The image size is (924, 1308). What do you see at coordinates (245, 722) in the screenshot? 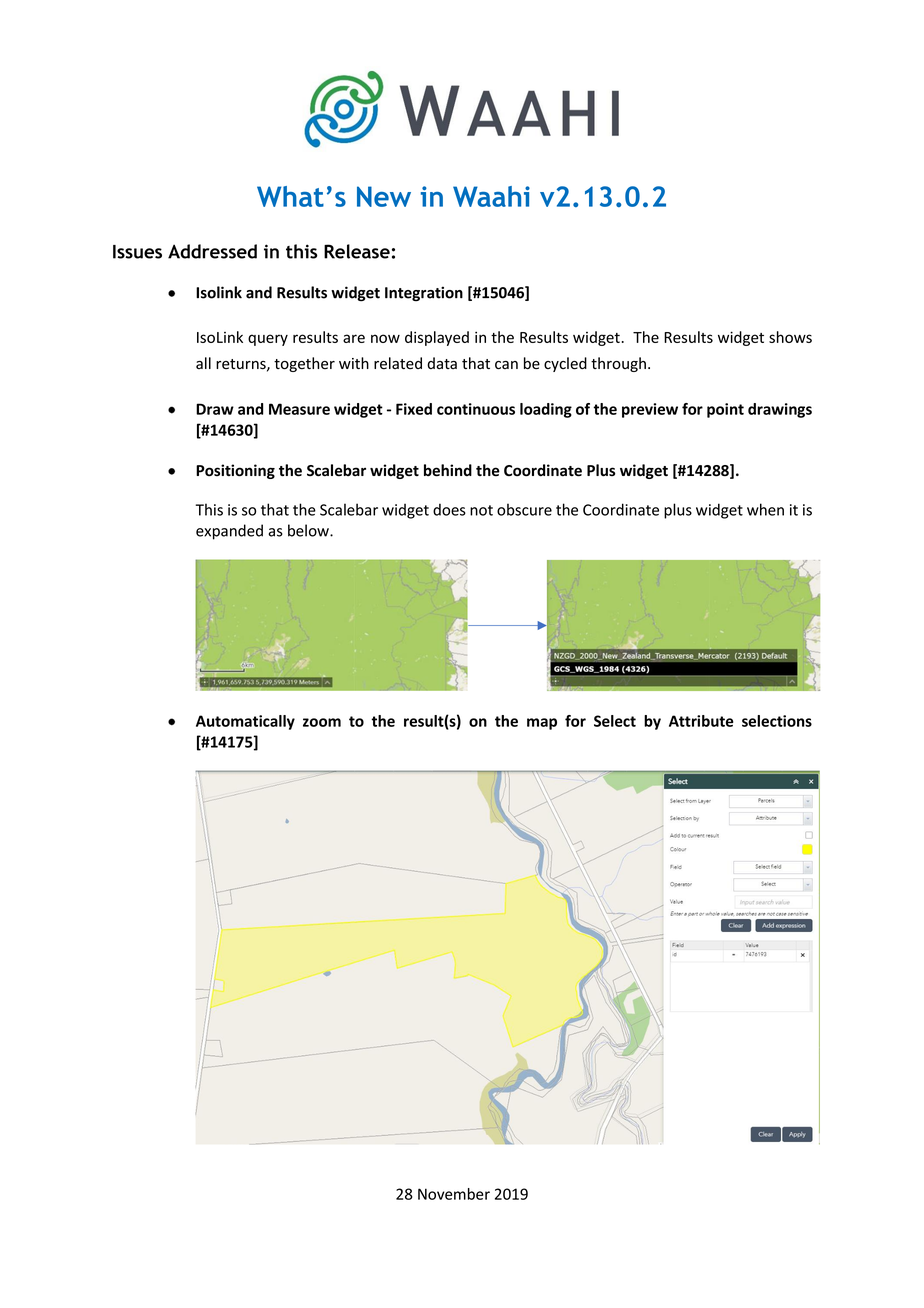
I see `Automatically` at bounding box center [245, 722].
